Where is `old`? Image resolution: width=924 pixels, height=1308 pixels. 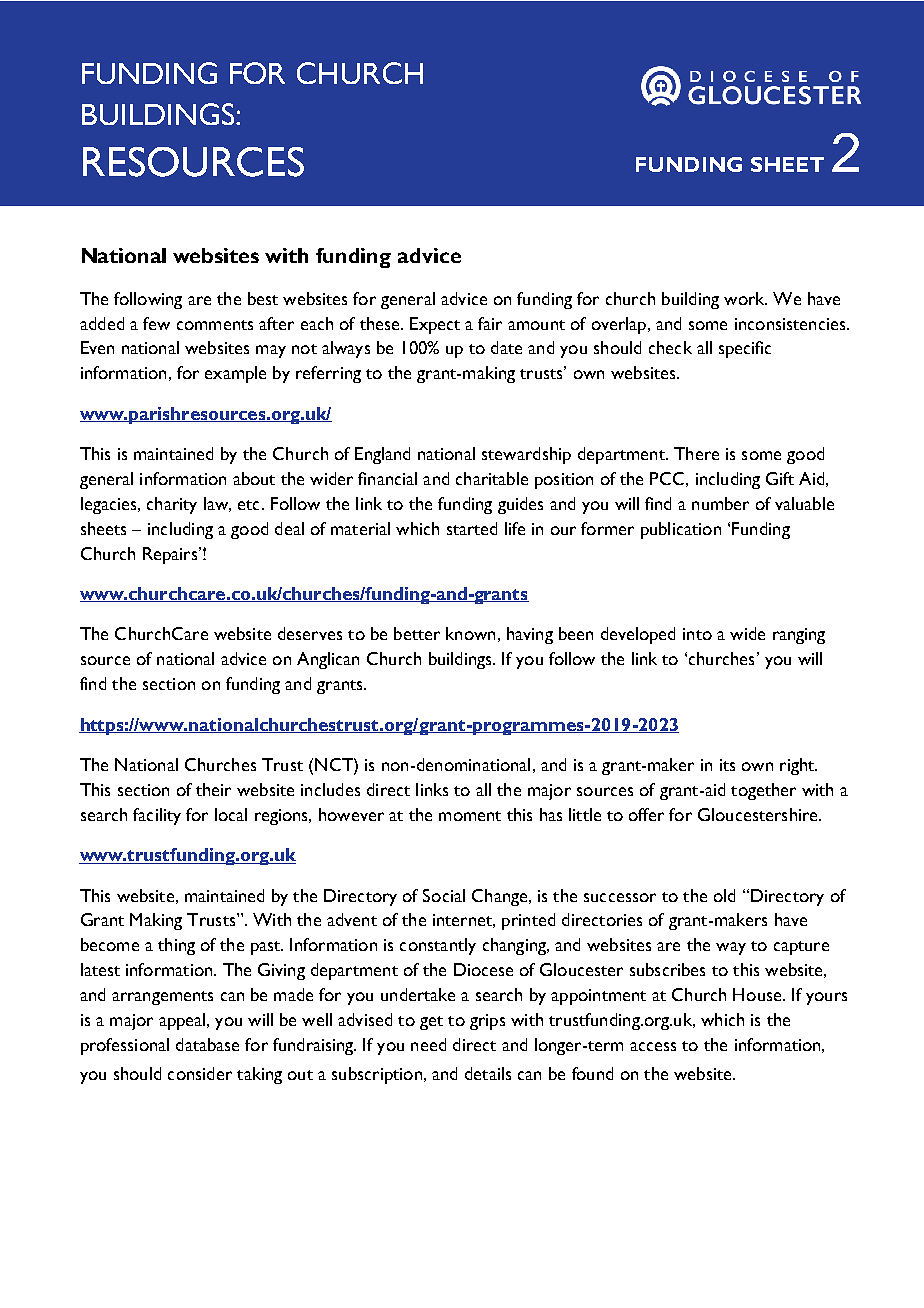 old is located at coordinates (724, 895).
